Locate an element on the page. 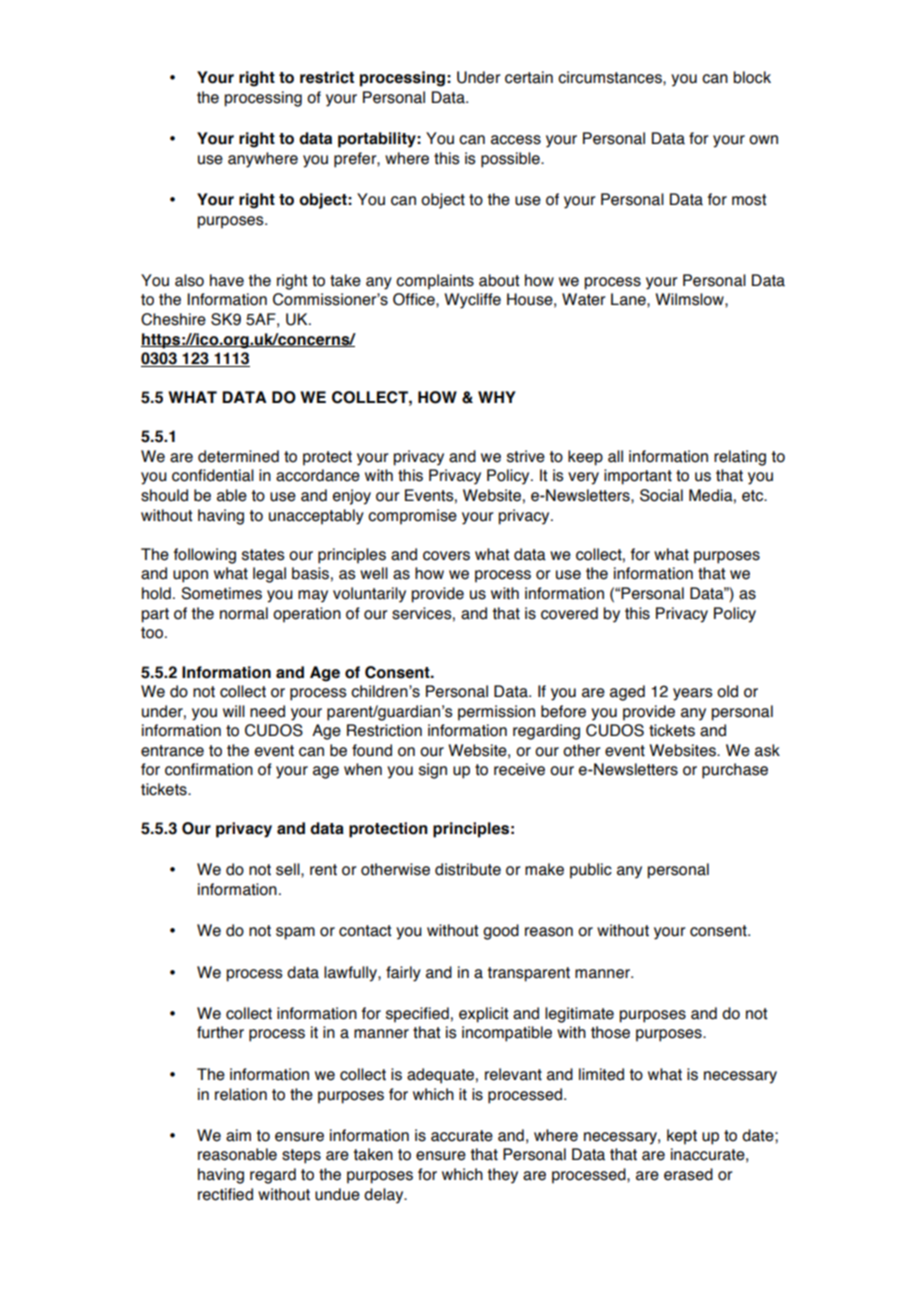 The width and height of the image is (924, 1308). complaints is located at coordinates (435, 282).
